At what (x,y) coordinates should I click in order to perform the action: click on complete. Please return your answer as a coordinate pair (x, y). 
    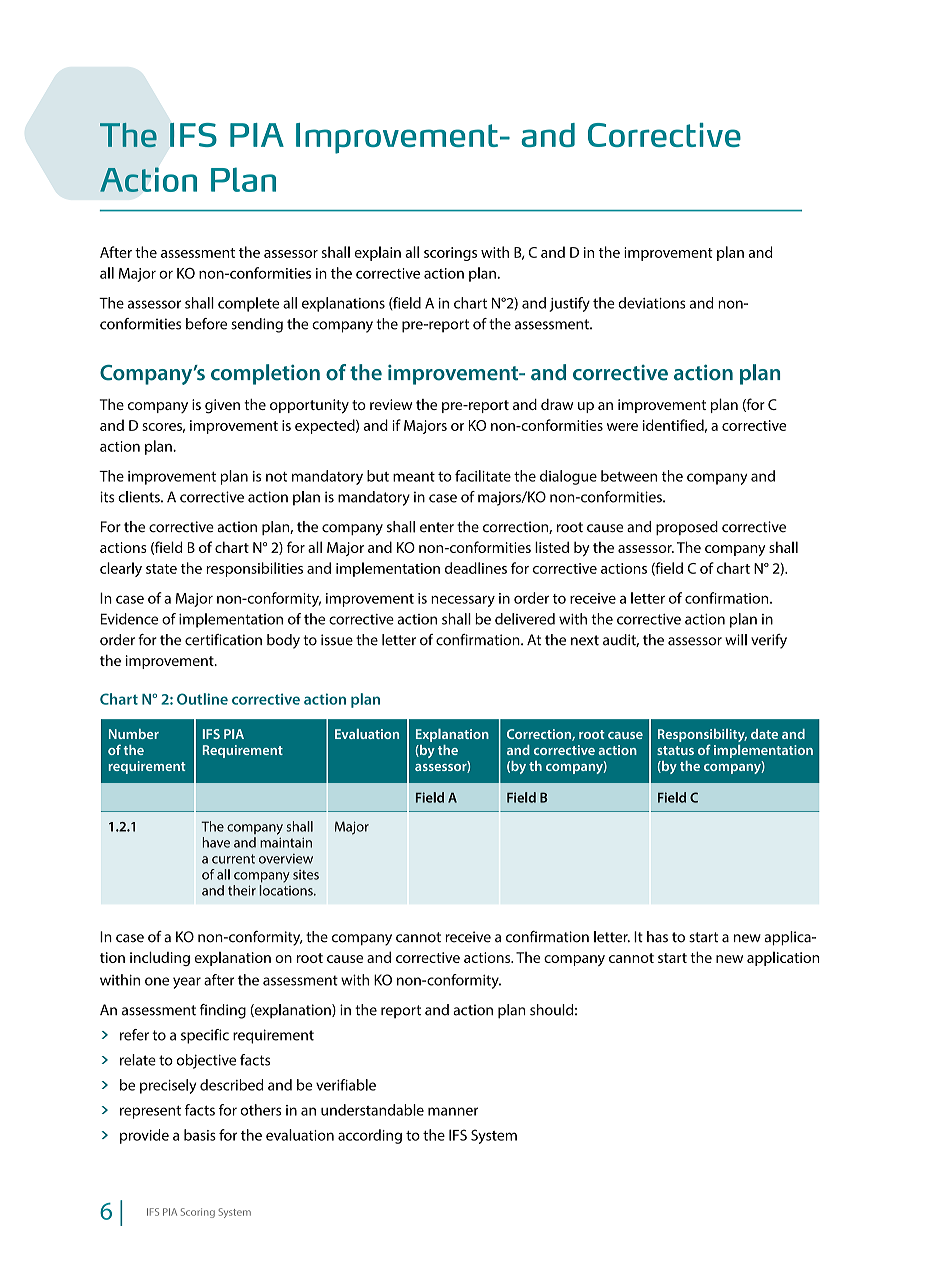
    Looking at the image, I should click on (248, 304).
